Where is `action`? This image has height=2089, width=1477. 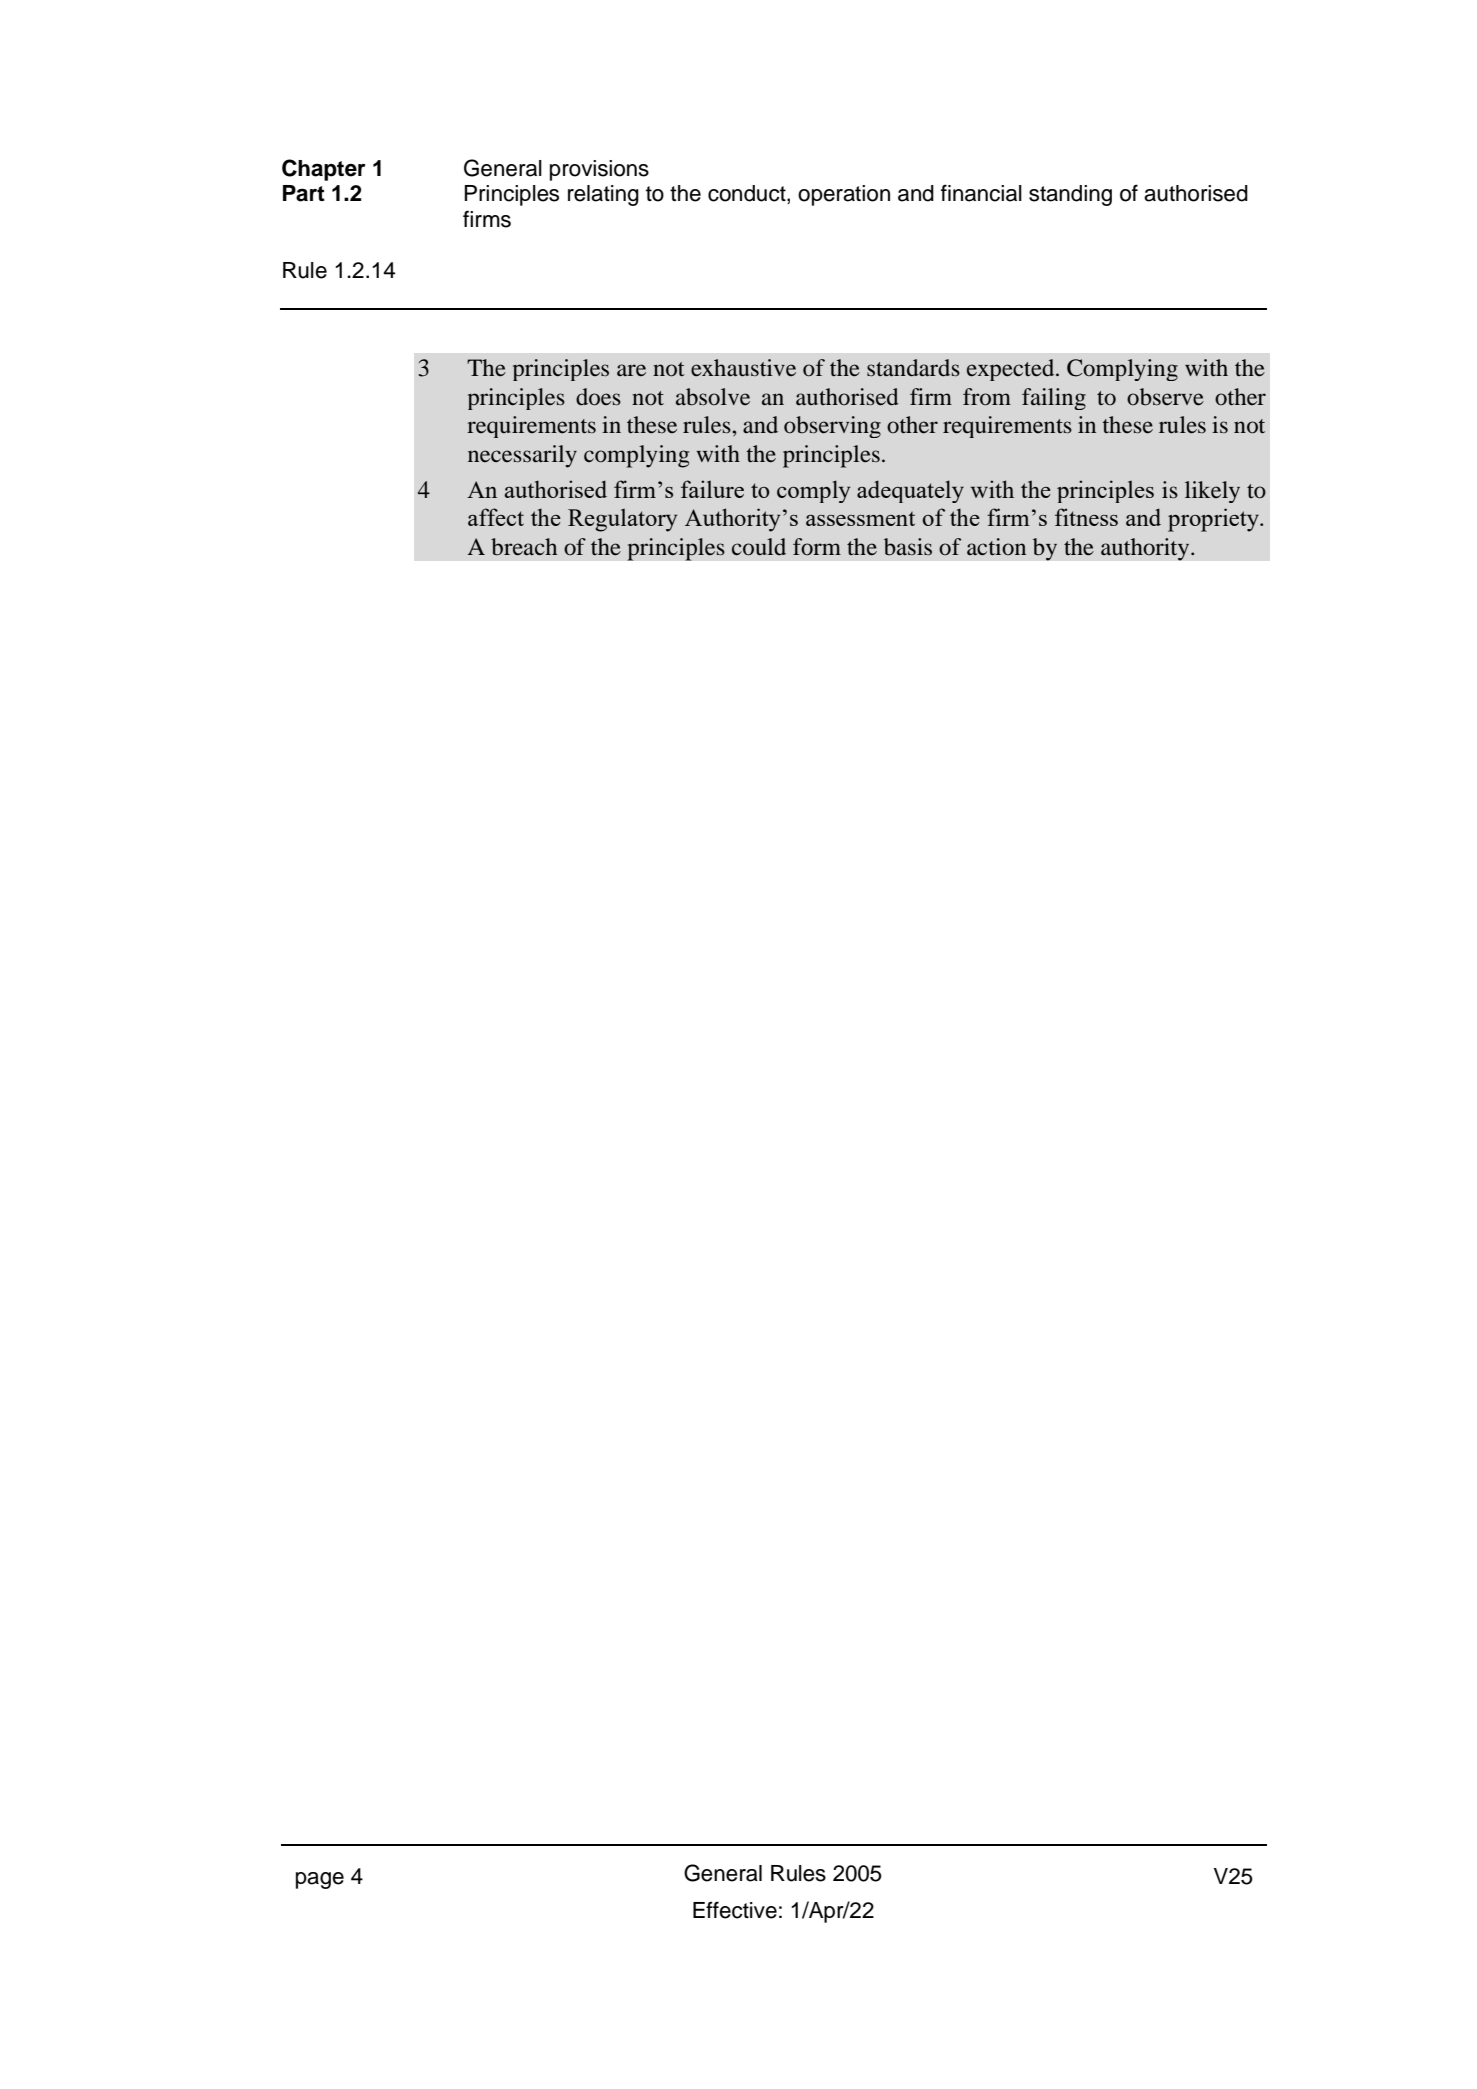
action is located at coordinates (996, 547).
